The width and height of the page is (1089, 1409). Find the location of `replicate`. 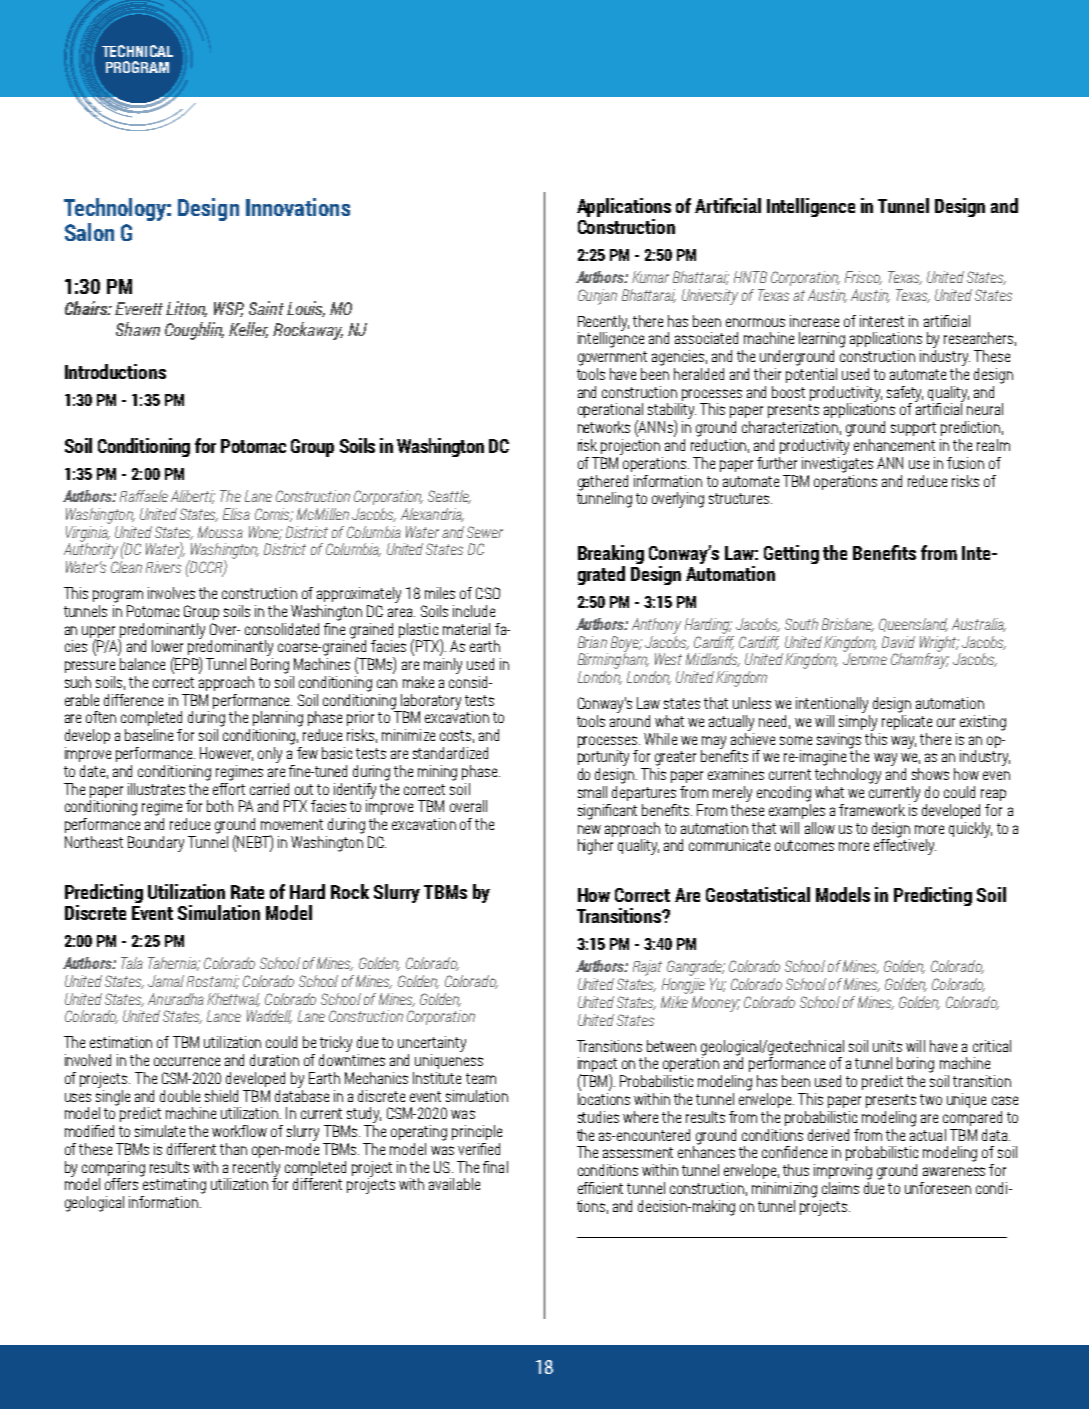

replicate is located at coordinates (907, 721).
